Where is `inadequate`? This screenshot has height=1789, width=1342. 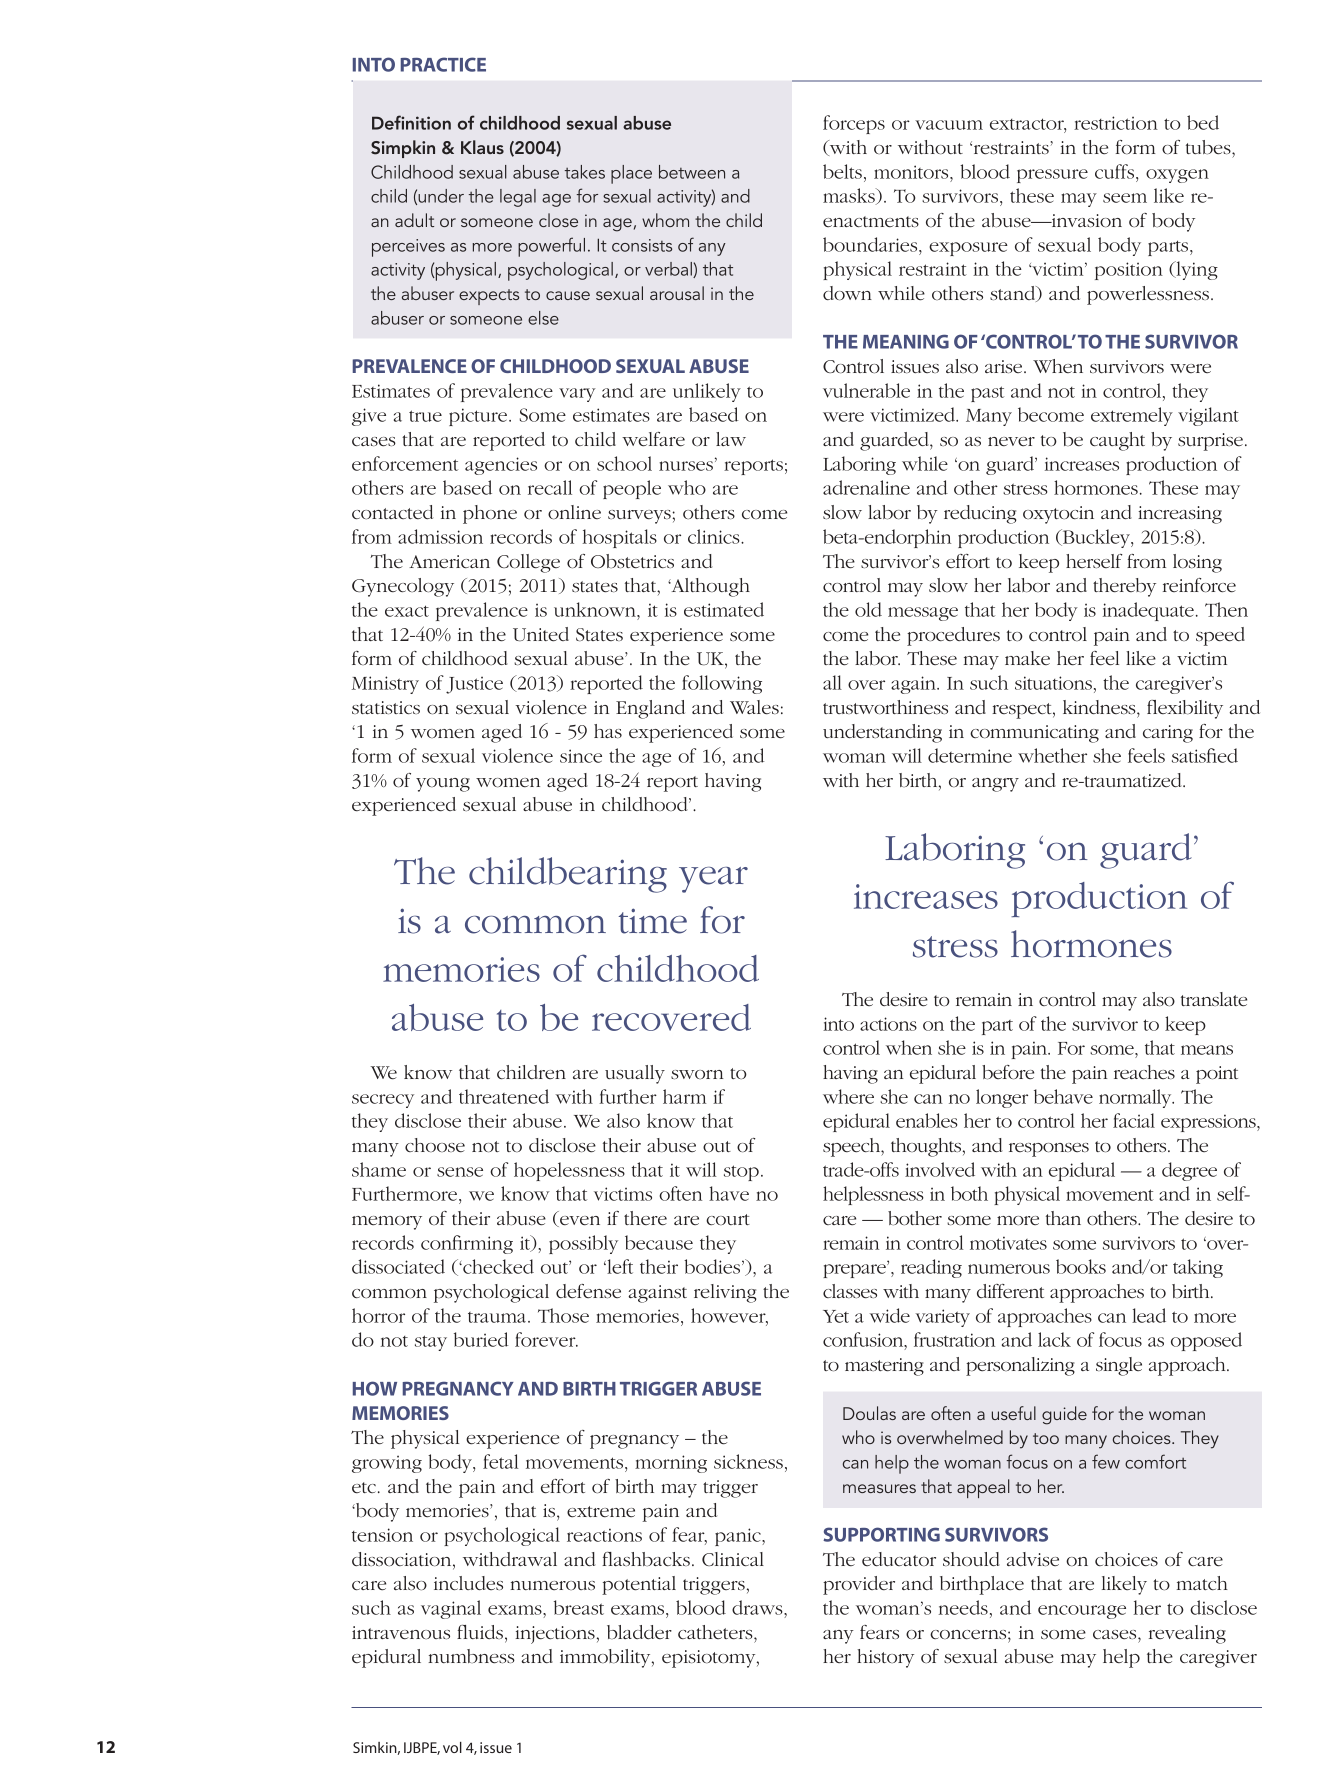
inadequate is located at coordinates (1148, 611).
